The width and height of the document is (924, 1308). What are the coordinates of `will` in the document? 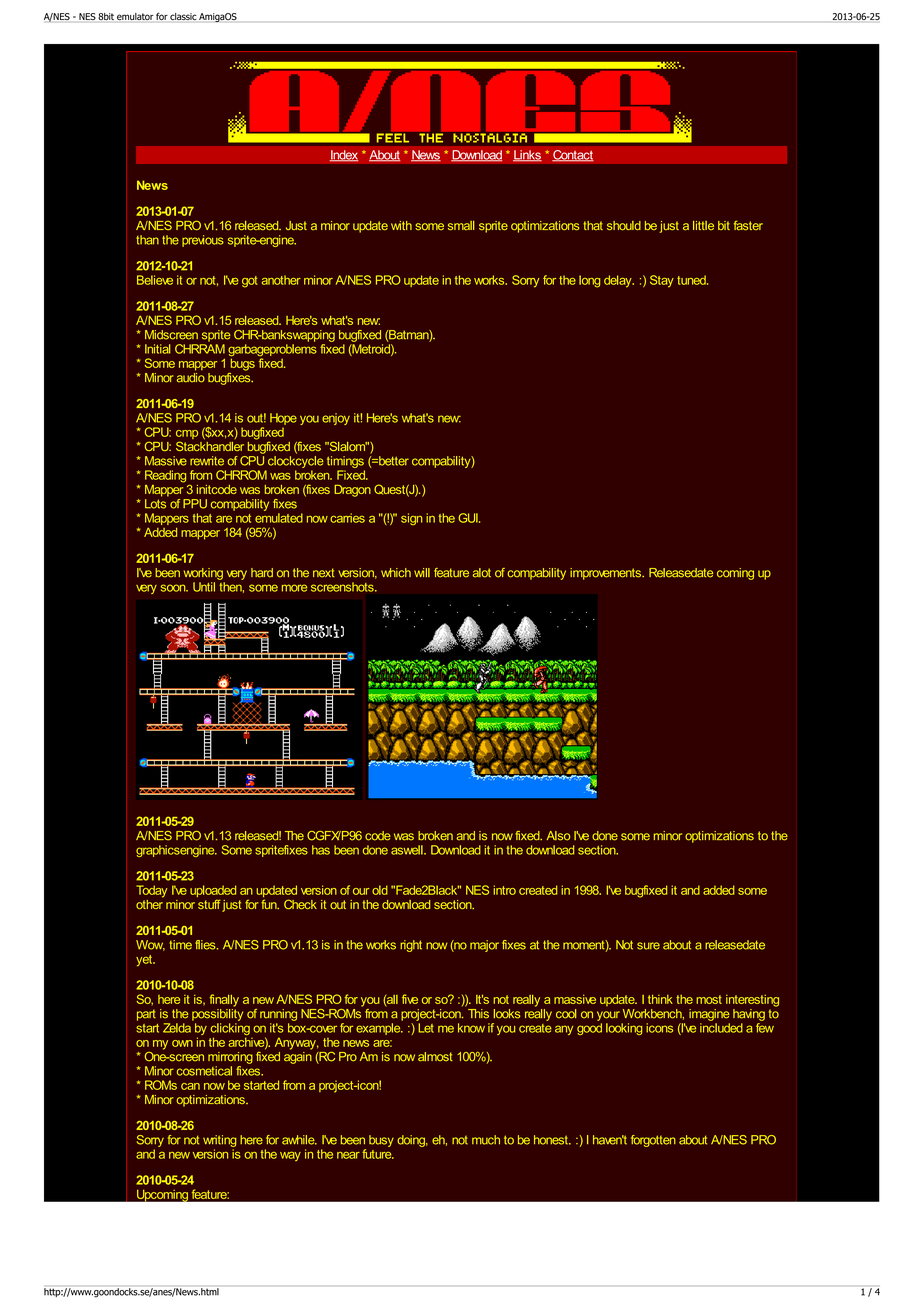 It's located at (422, 572).
